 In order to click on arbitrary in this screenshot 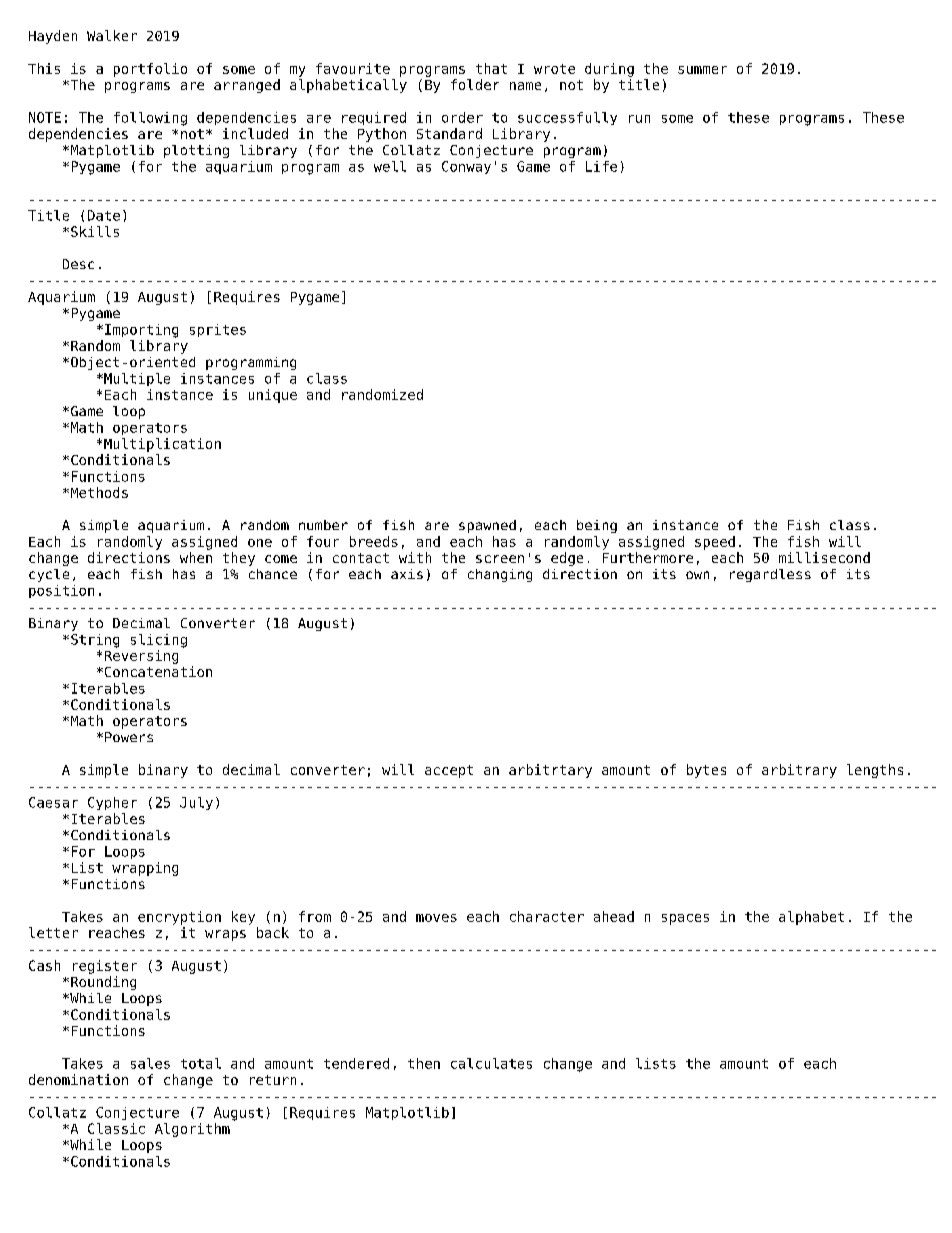, I will do `click(799, 771)`.
